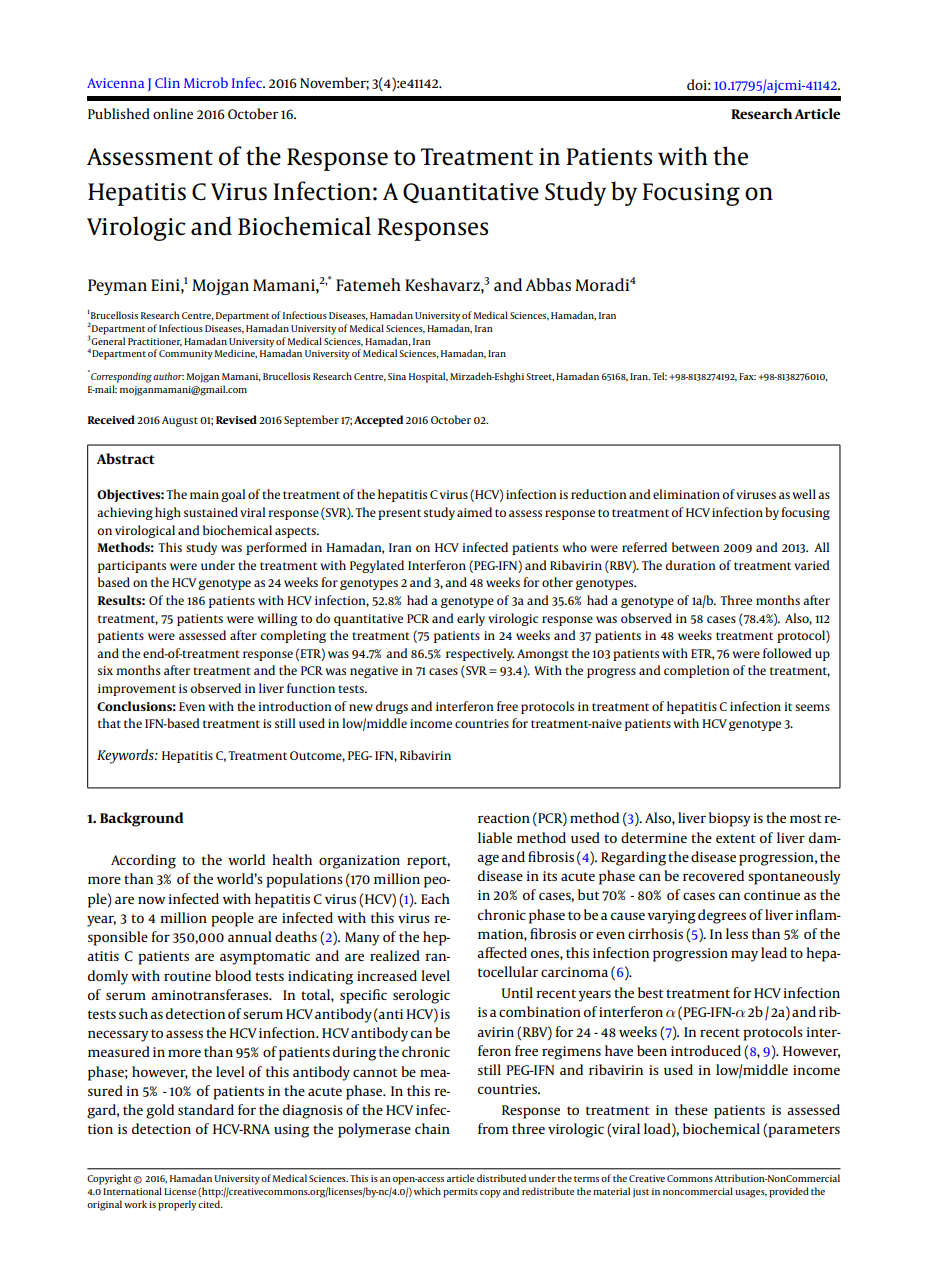 The width and height of the document is (952, 1271). What do you see at coordinates (173, 113) in the document?
I see `online` at bounding box center [173, 113].
